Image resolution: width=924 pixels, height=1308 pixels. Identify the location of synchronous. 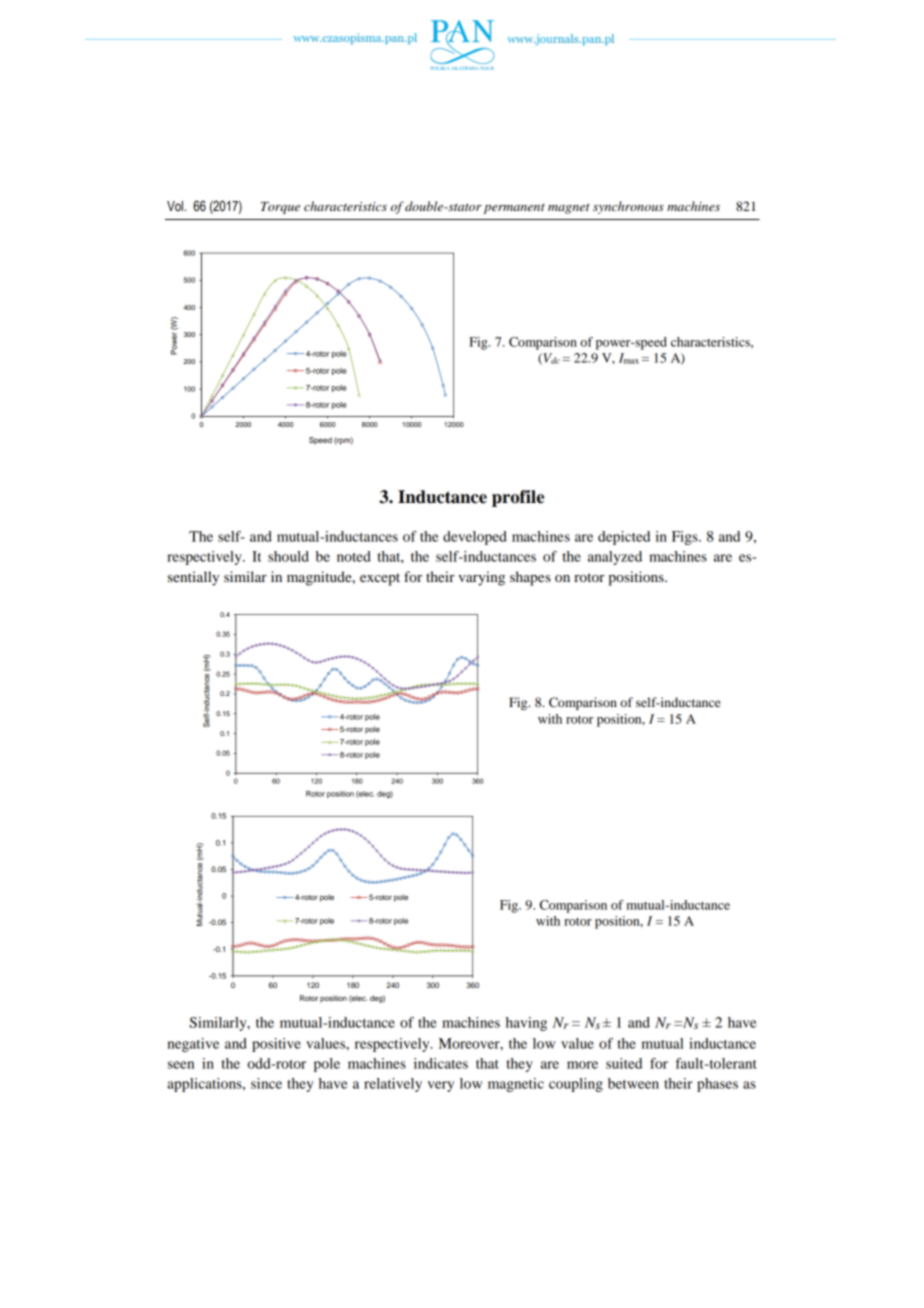
(628, 207).
